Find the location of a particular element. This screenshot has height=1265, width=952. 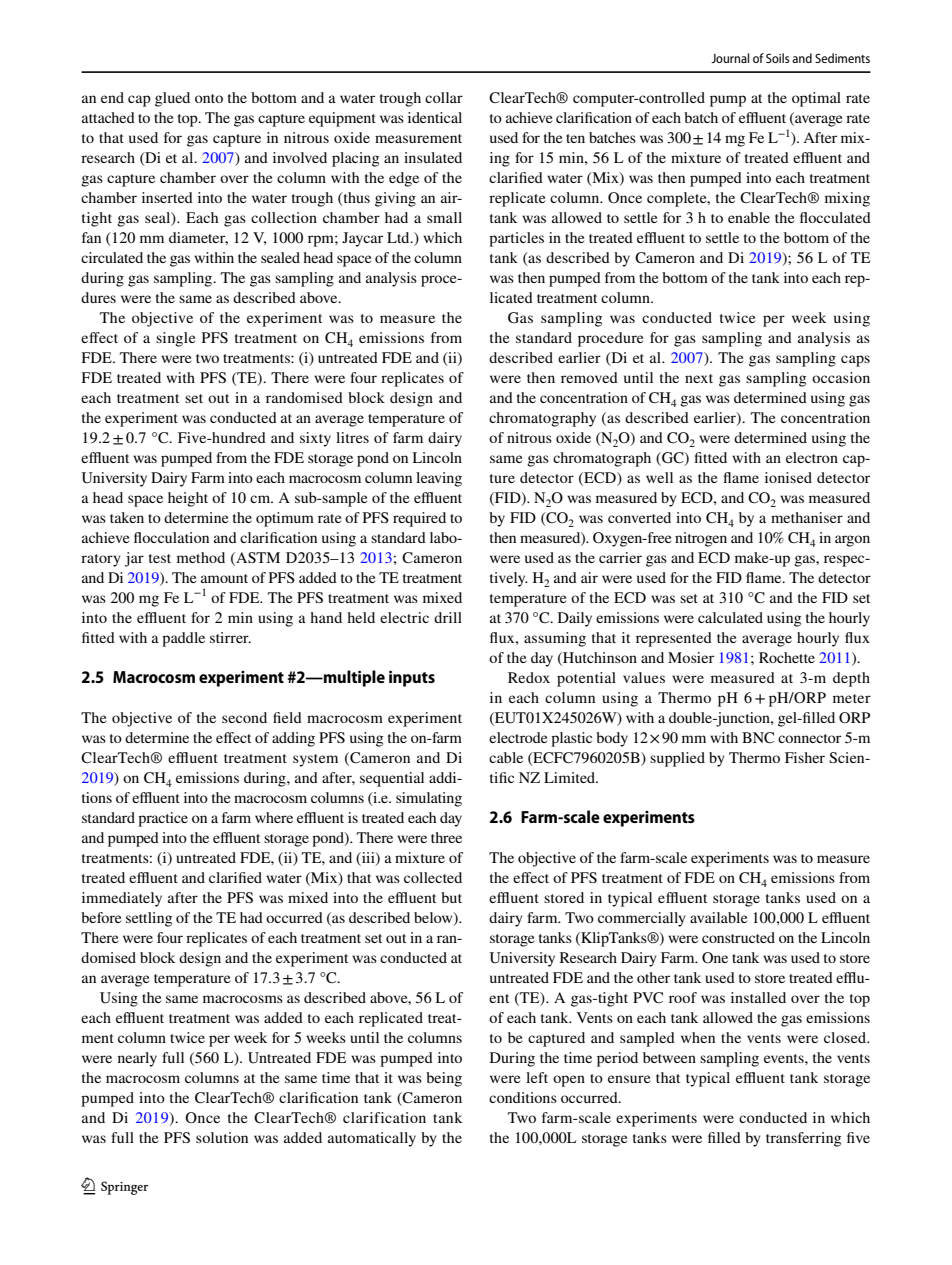

glued is located at coordinates (172, 99).
